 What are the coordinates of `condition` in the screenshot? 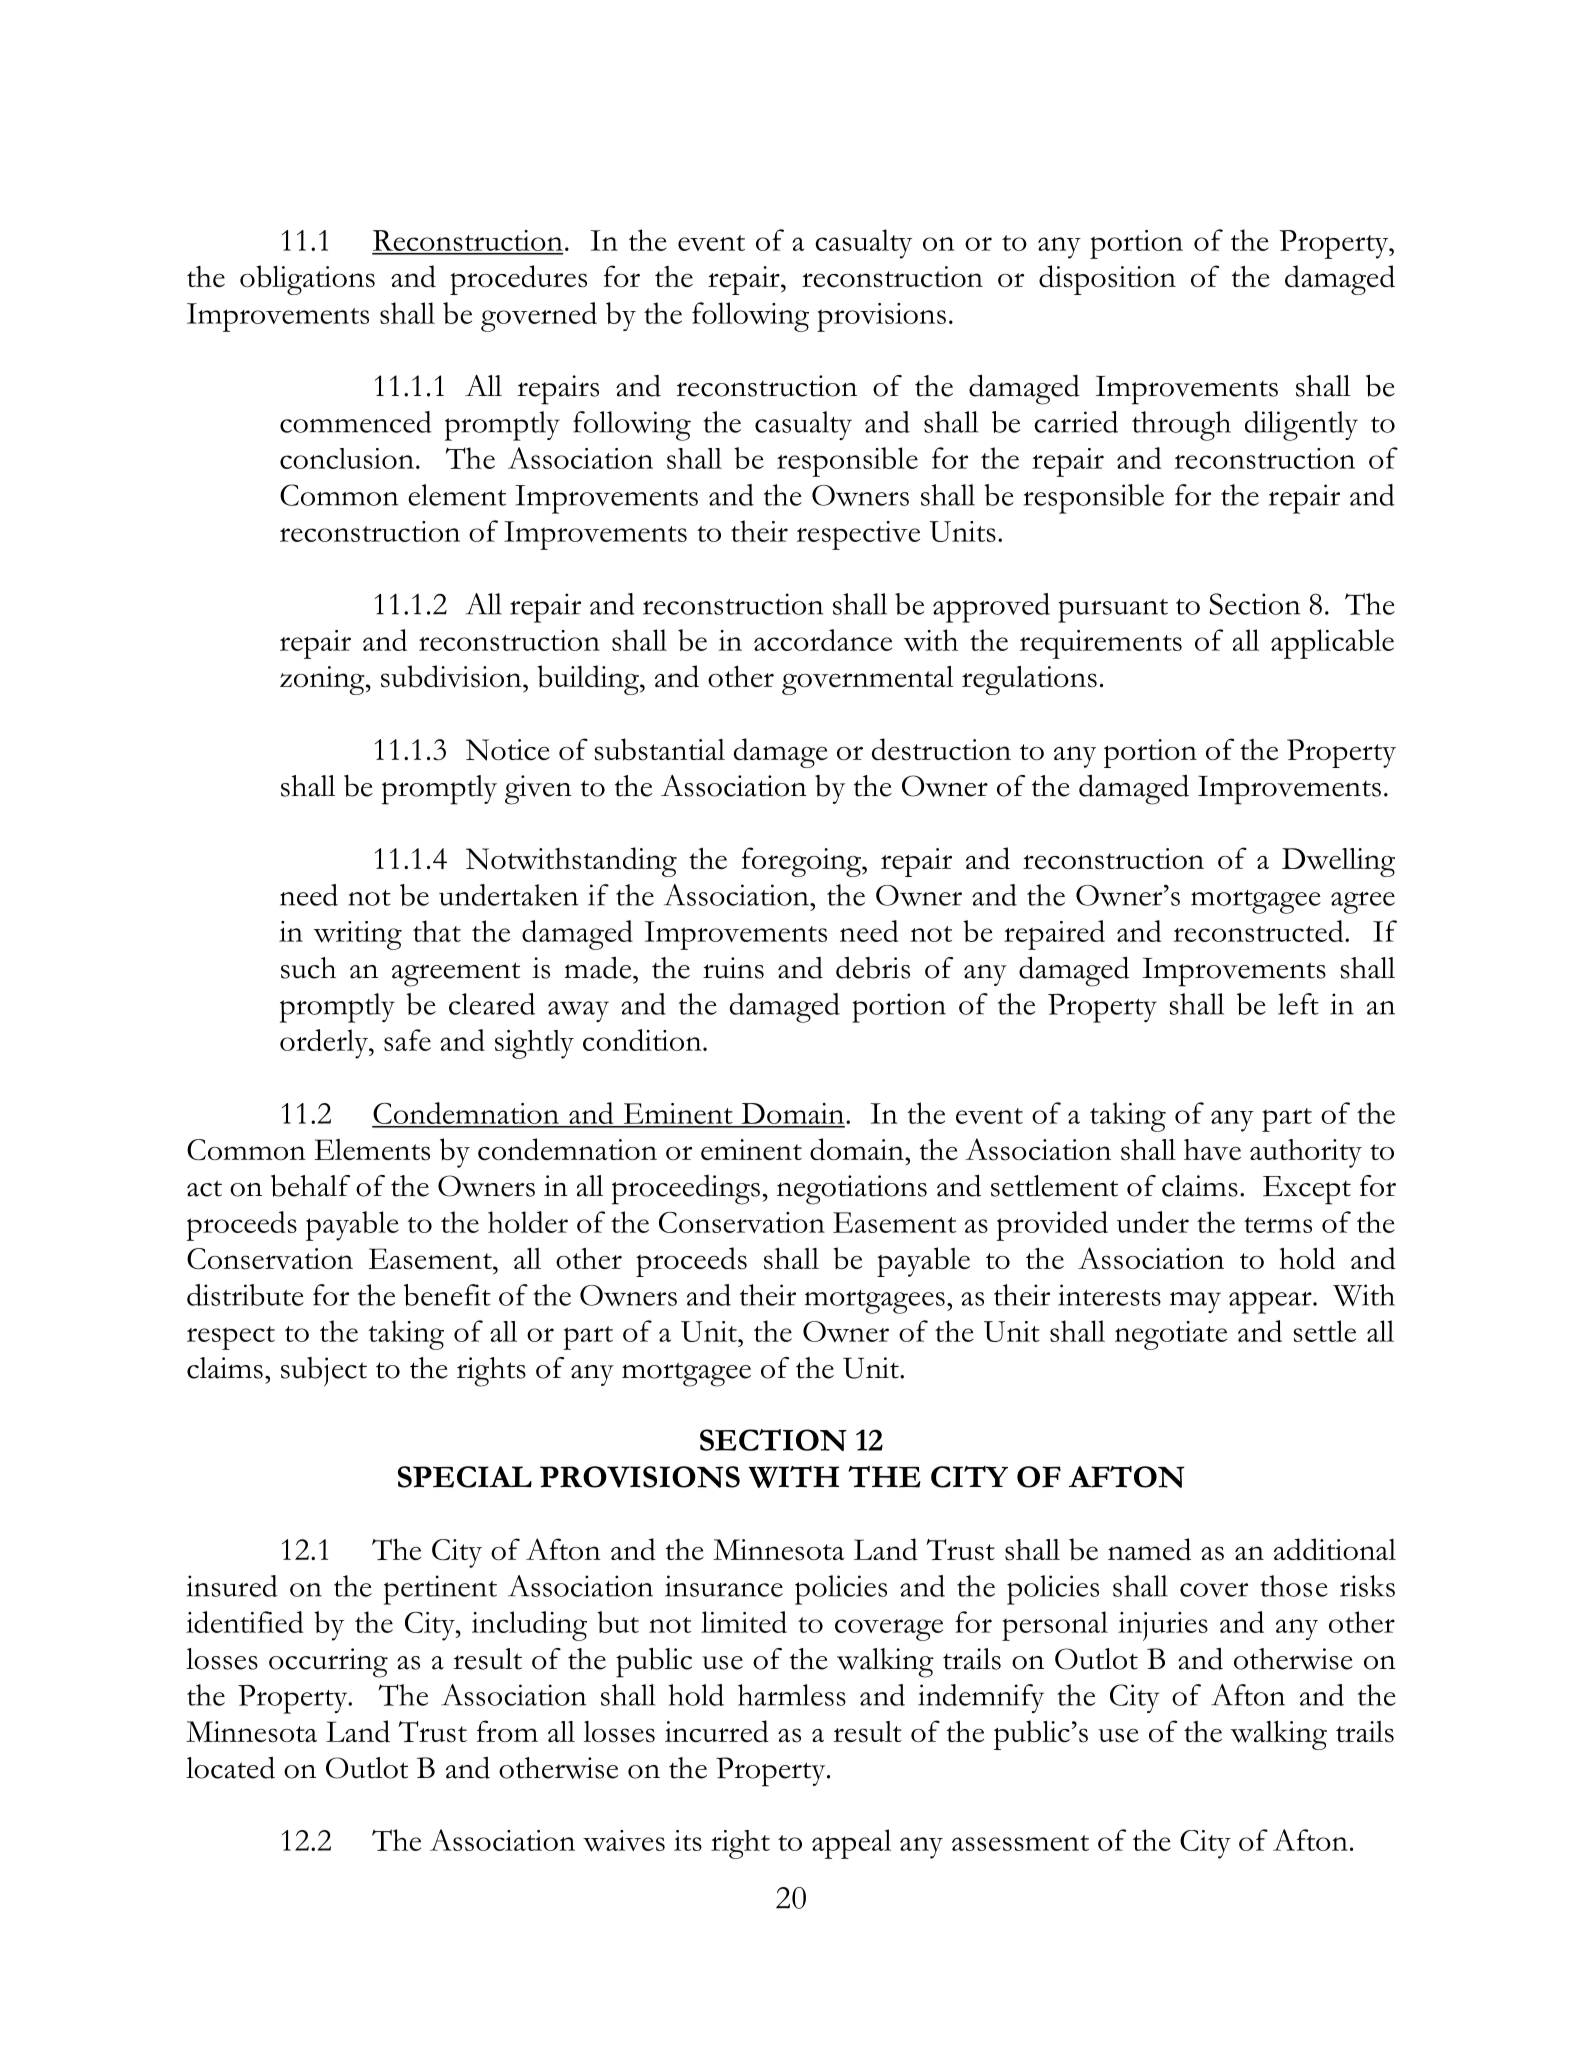 It's located at (643, 1040).
